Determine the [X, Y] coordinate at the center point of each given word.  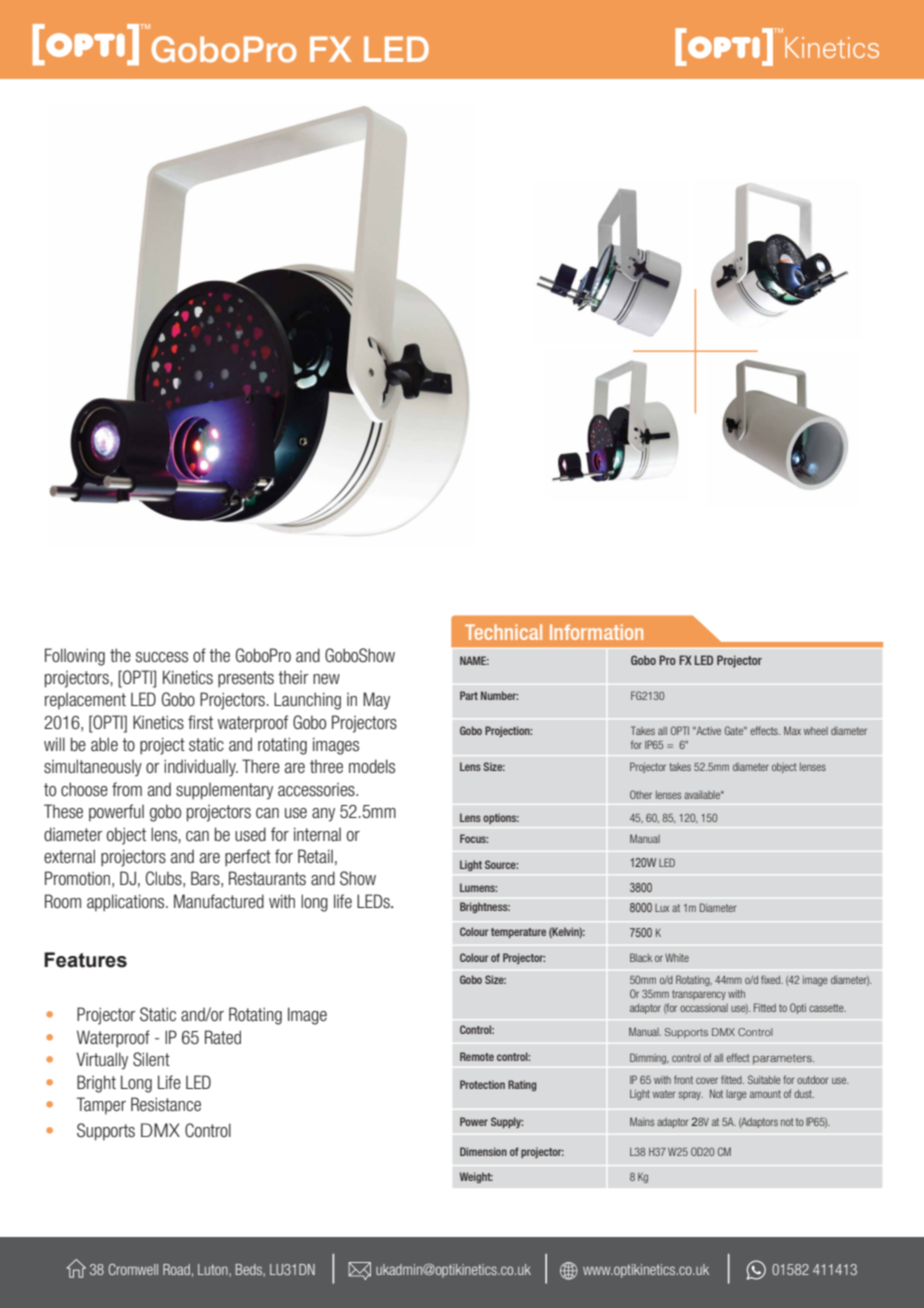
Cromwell [133, 1269]
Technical [503, 632]
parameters [783, 1059]
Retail [315, 856]
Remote [477, 1056]
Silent [151, 1059]
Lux [662, 908]
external [69, 856]
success [162, 657]
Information [596, 632]
